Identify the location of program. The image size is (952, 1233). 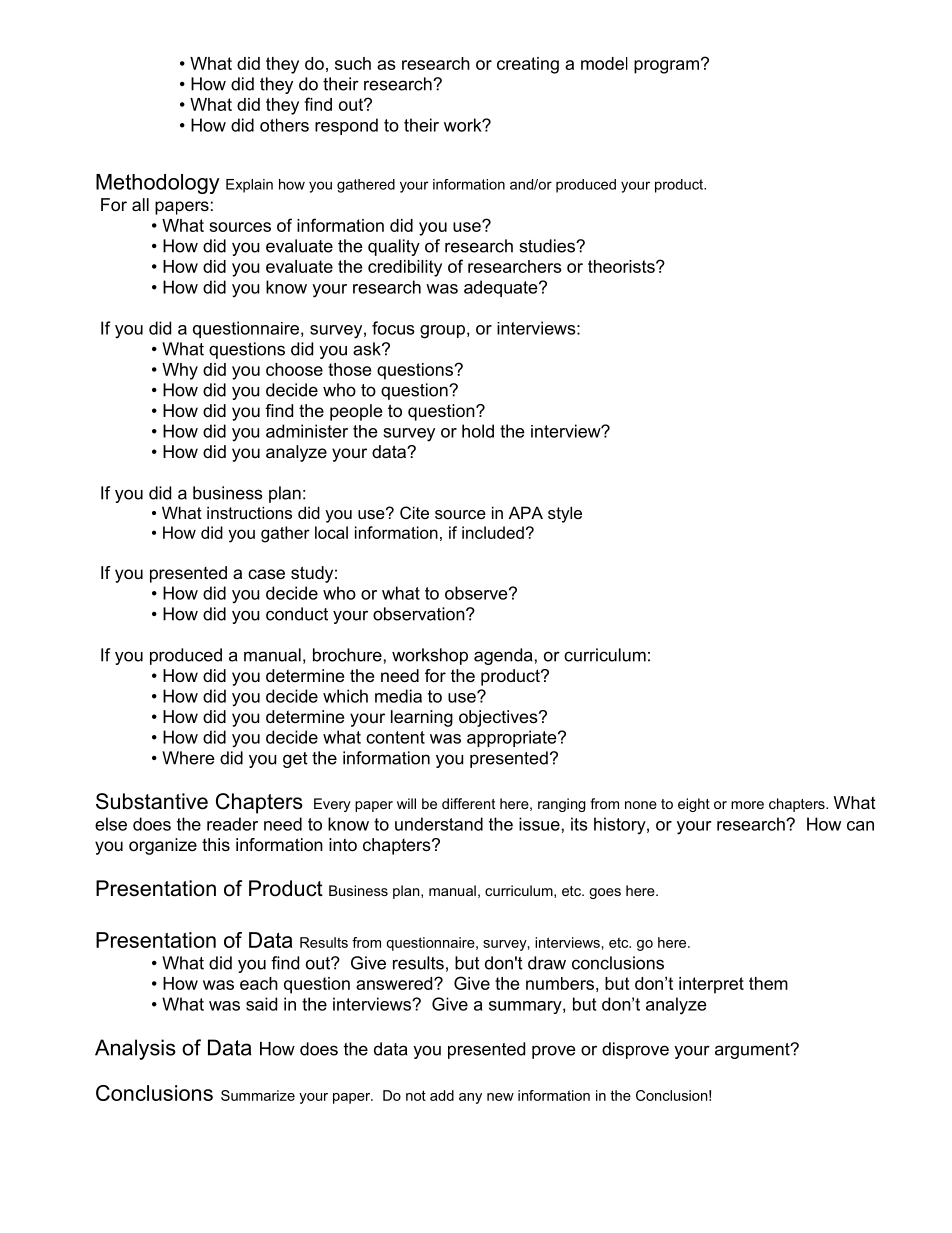
(666, 67).
